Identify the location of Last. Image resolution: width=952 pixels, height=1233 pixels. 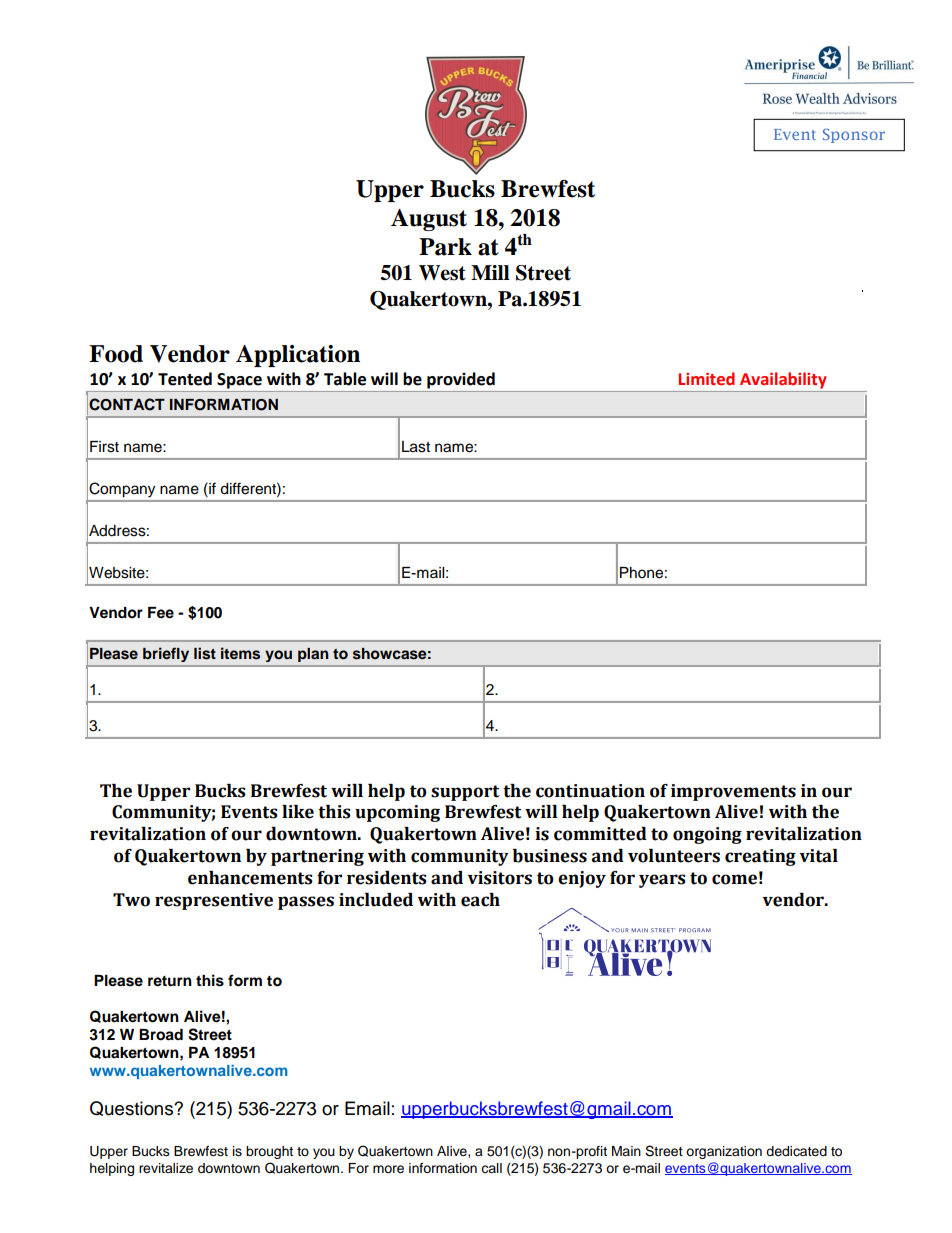
(416, 447).
